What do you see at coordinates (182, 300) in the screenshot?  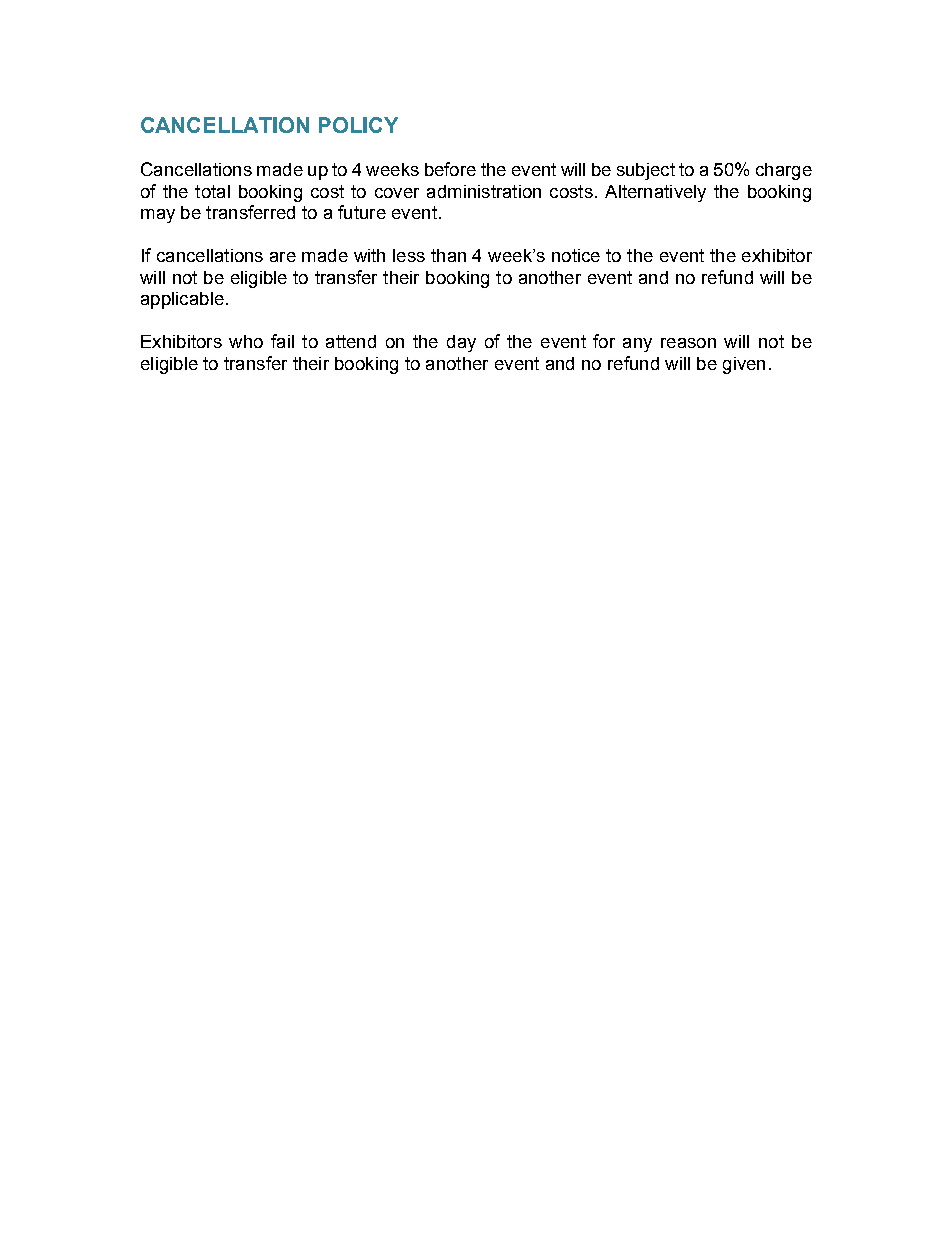 I see `applicable` at bounding box center [182, 300].
